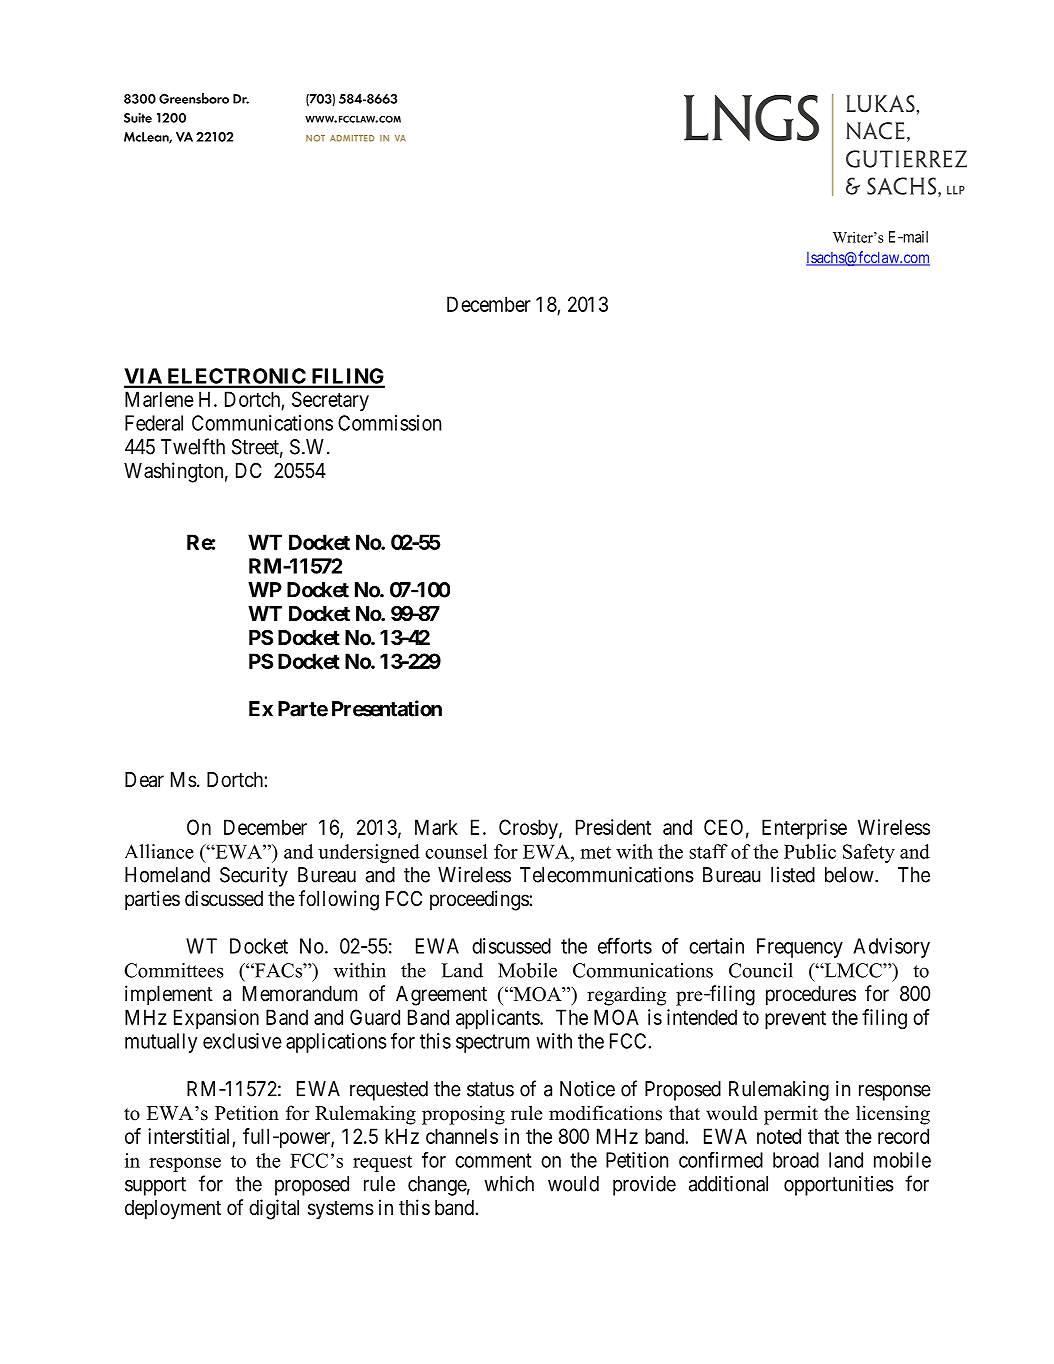  I want to click on Enterprise, so click(804, 829).
